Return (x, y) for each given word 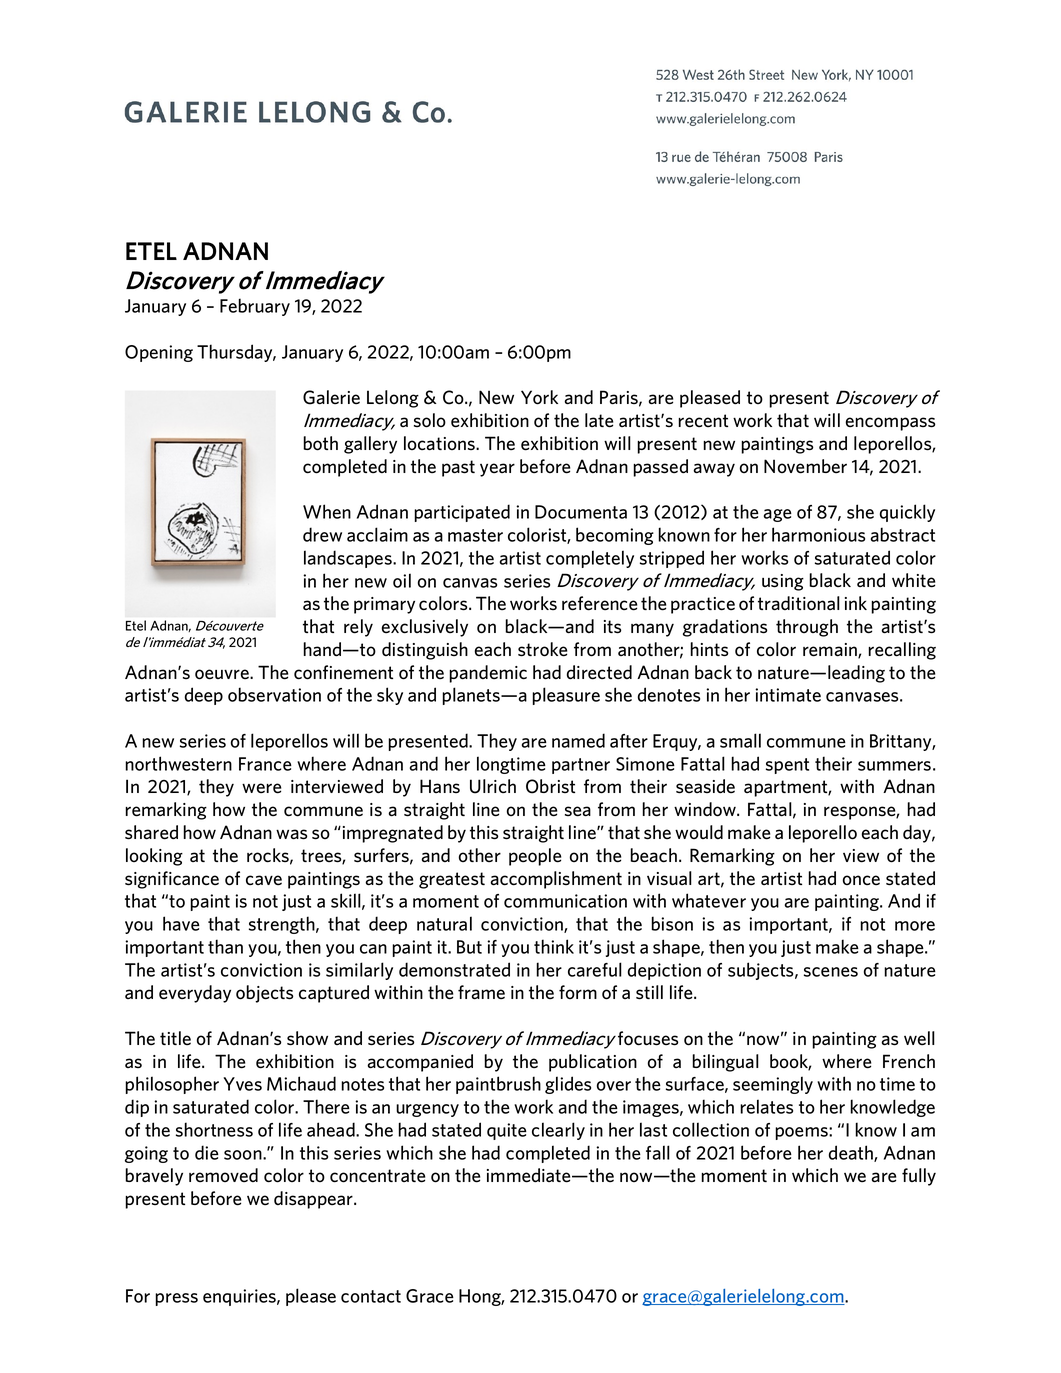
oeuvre (223, 674)
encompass (890, 424)
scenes (831, 972)
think (554, 946)
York (539, 397)
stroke (542, 649)
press (176, 1299)
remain (831, 651)
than (225, 946)
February (255, 307)
